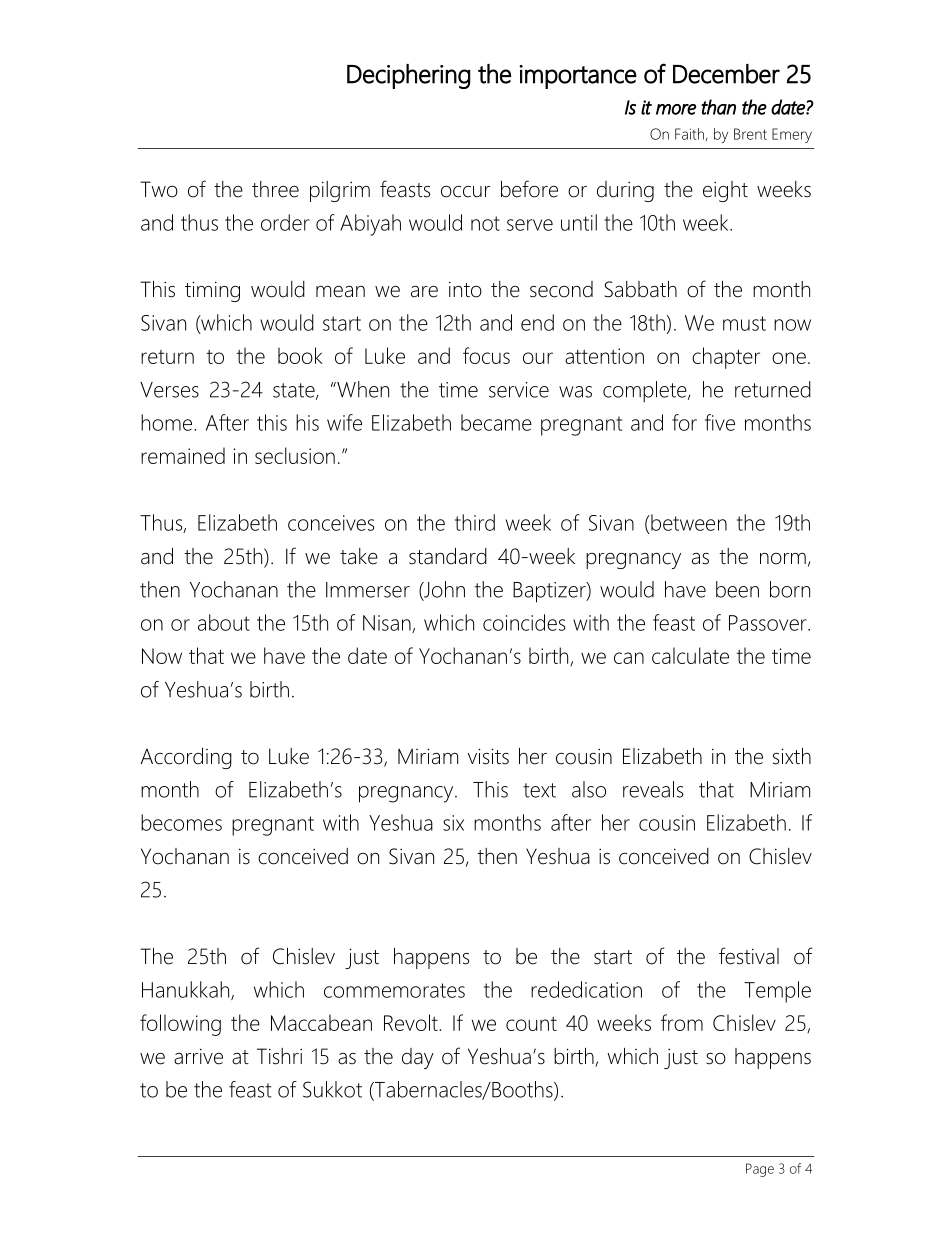 The height and width of the screenshot is (1233, 952). Describe the element at coordinates (275, 189) in the screenshot. I see `three` at that location.
